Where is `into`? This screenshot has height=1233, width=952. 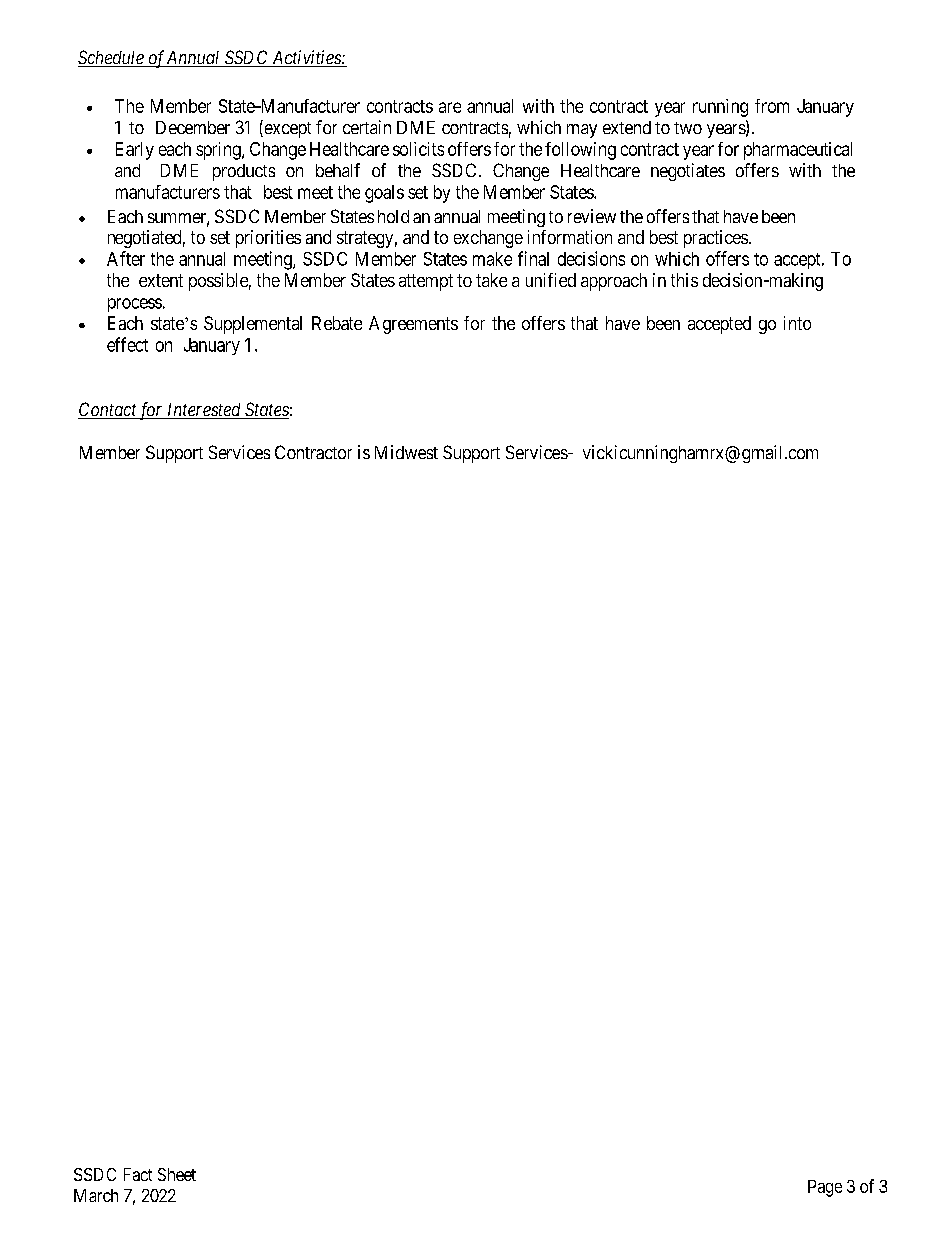
into is located at coordinates (797, 323).
